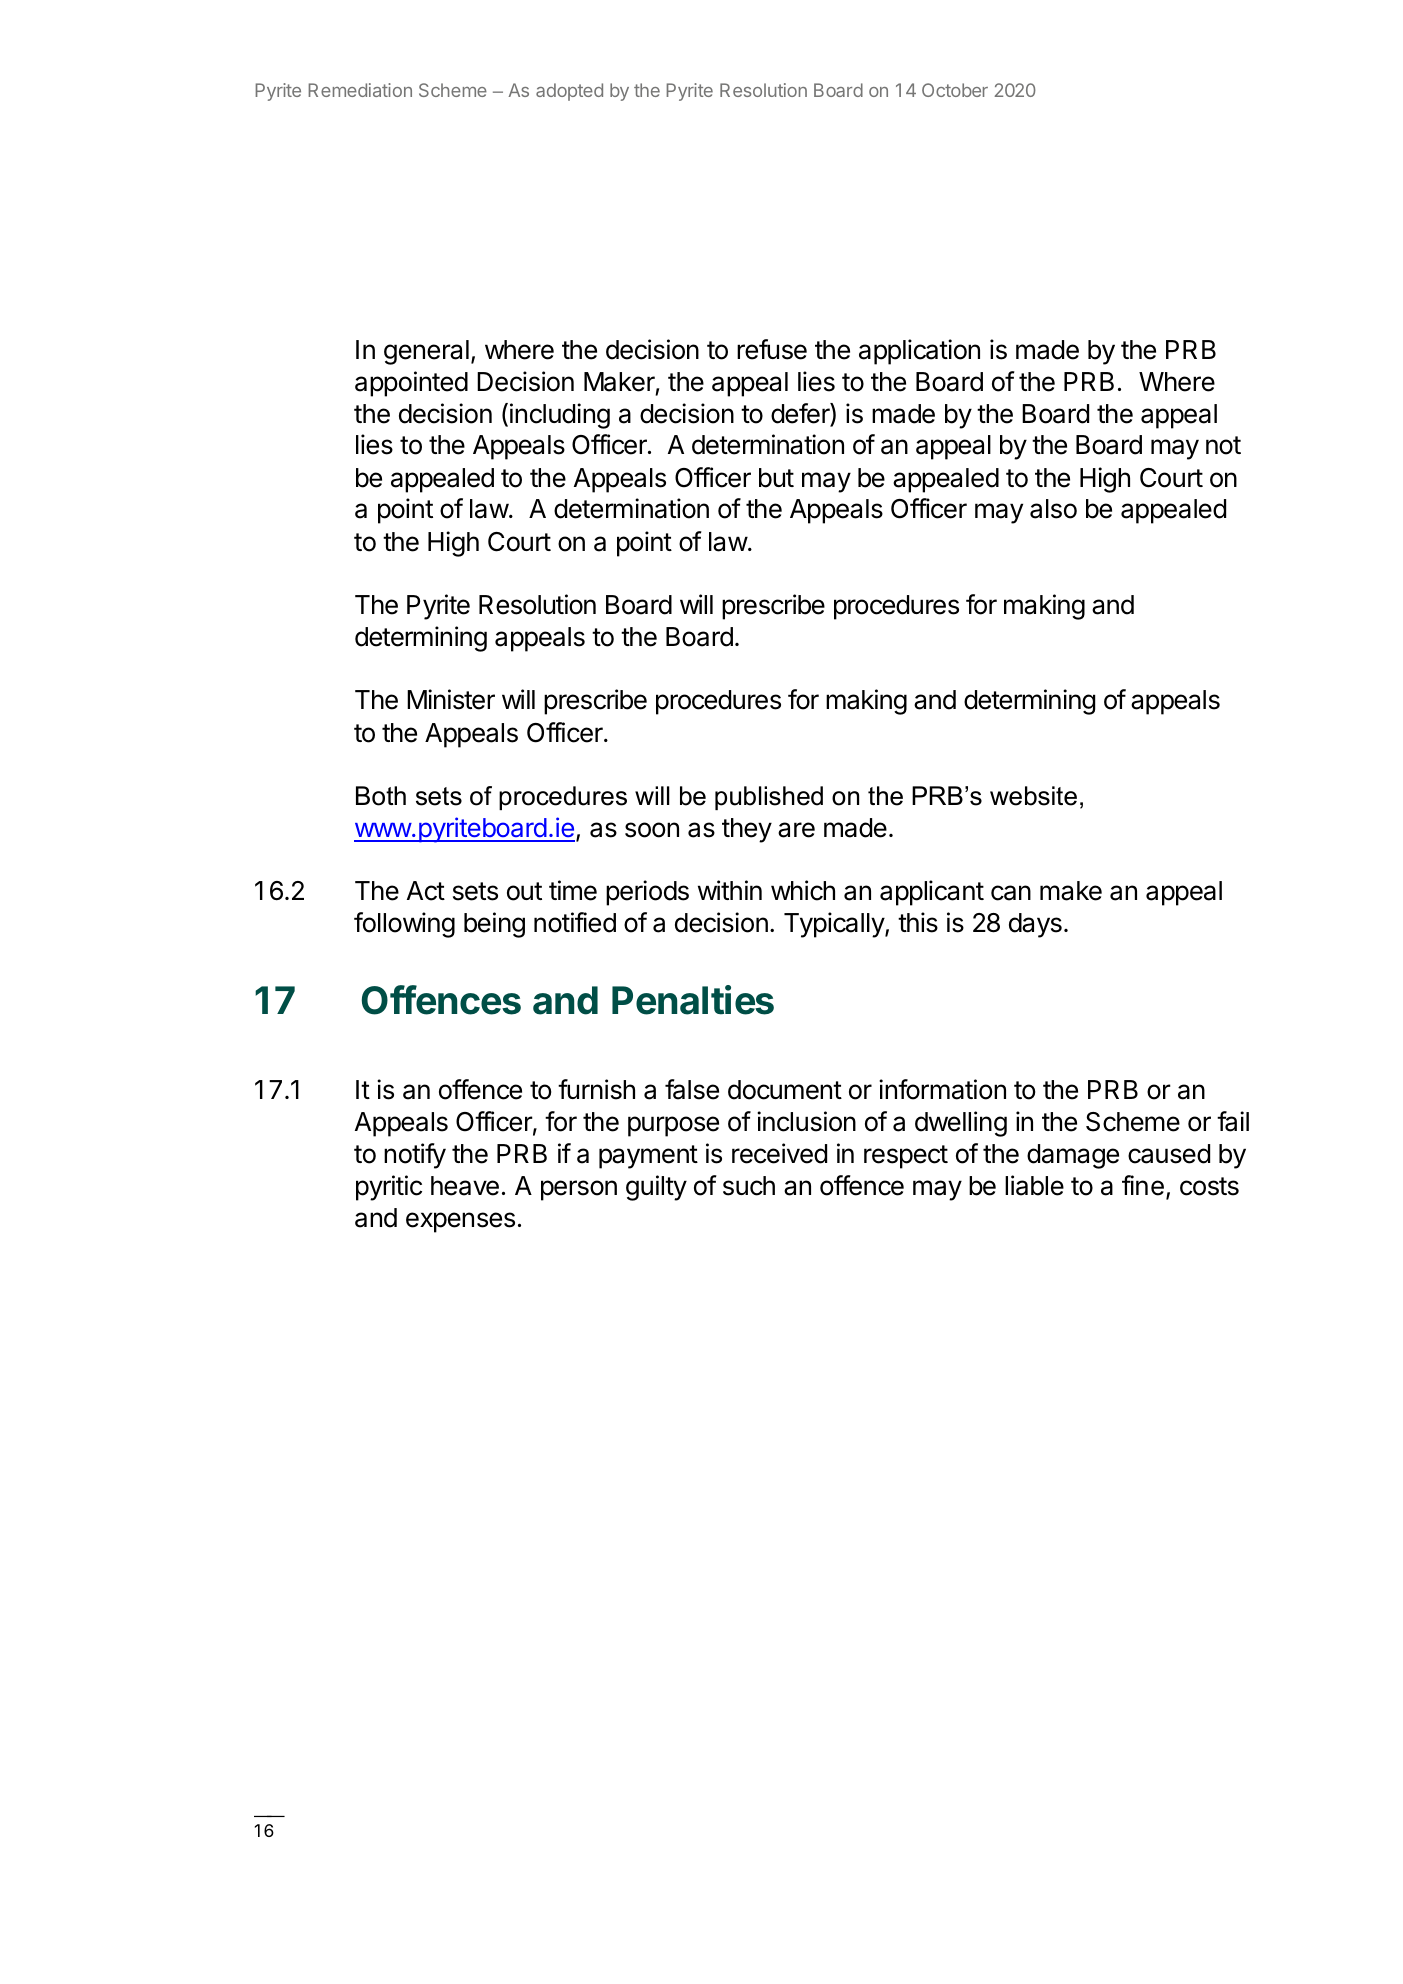  Describe the element at coordinates (1143, 1185) in the page. I see `fine` at that location.
